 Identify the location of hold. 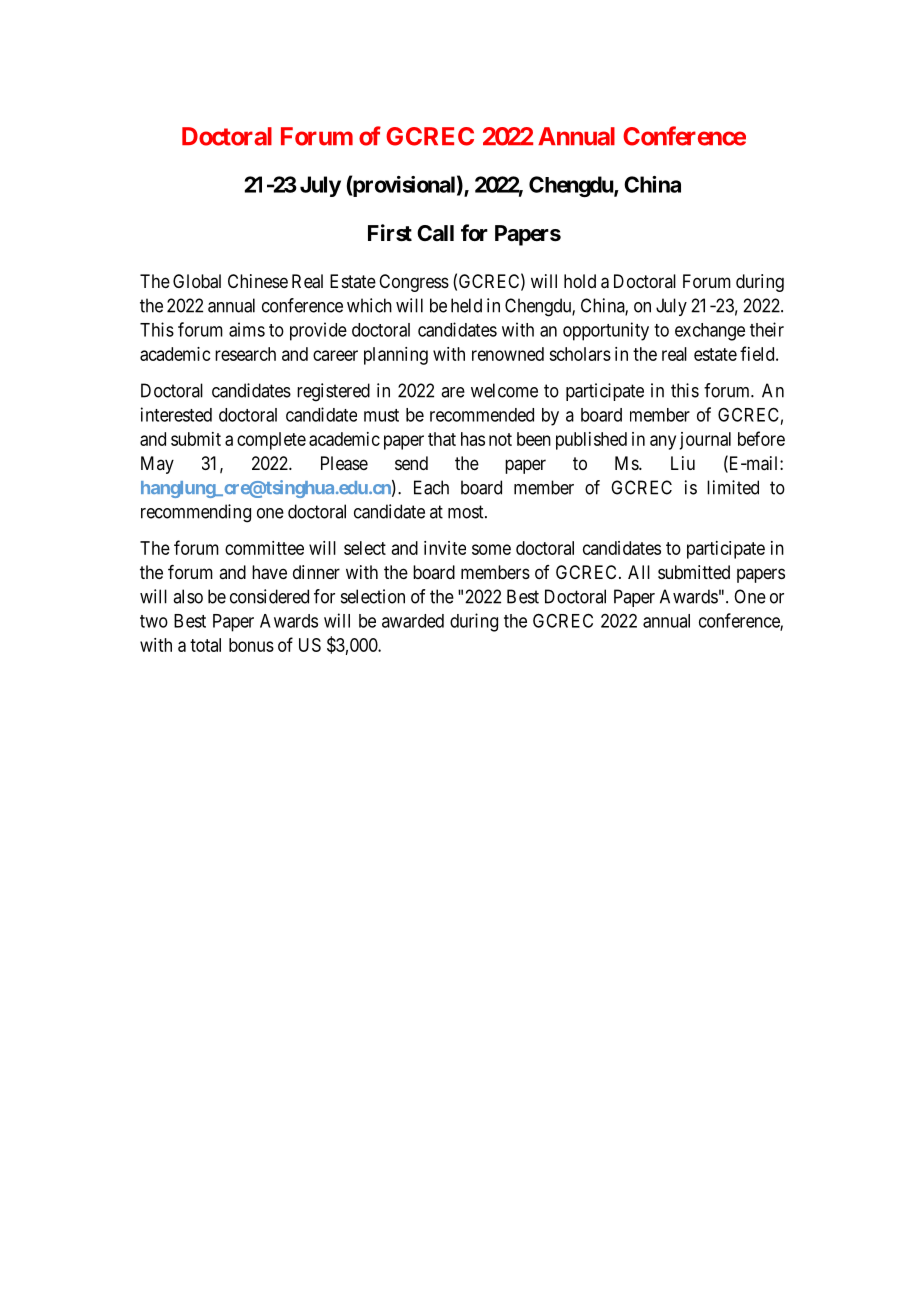
(580, 281).
